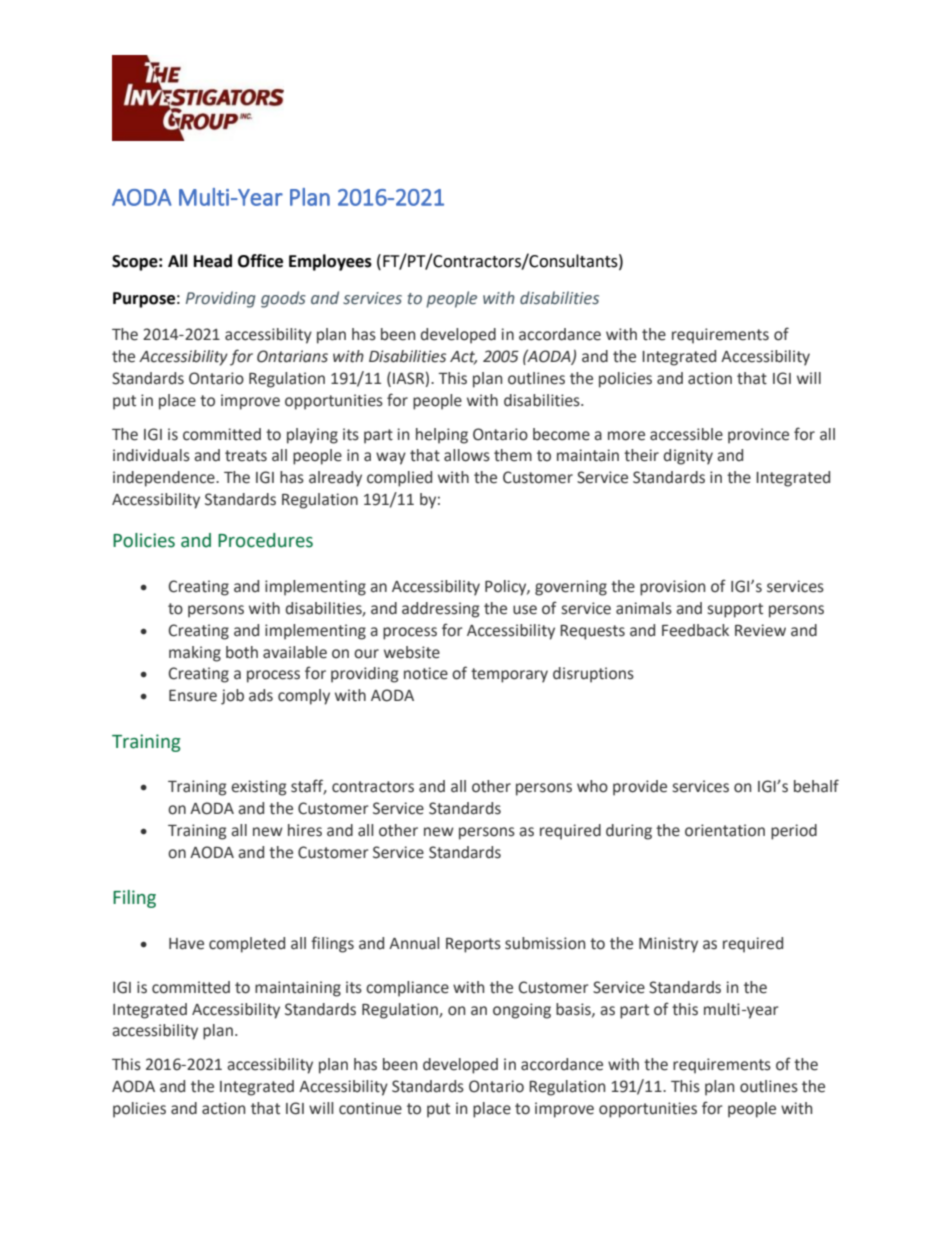 This document has height=1233, width=952. What do you see at coordinates (467, 455) in the document?
I see `allows` at bounding box center [467, 455].
